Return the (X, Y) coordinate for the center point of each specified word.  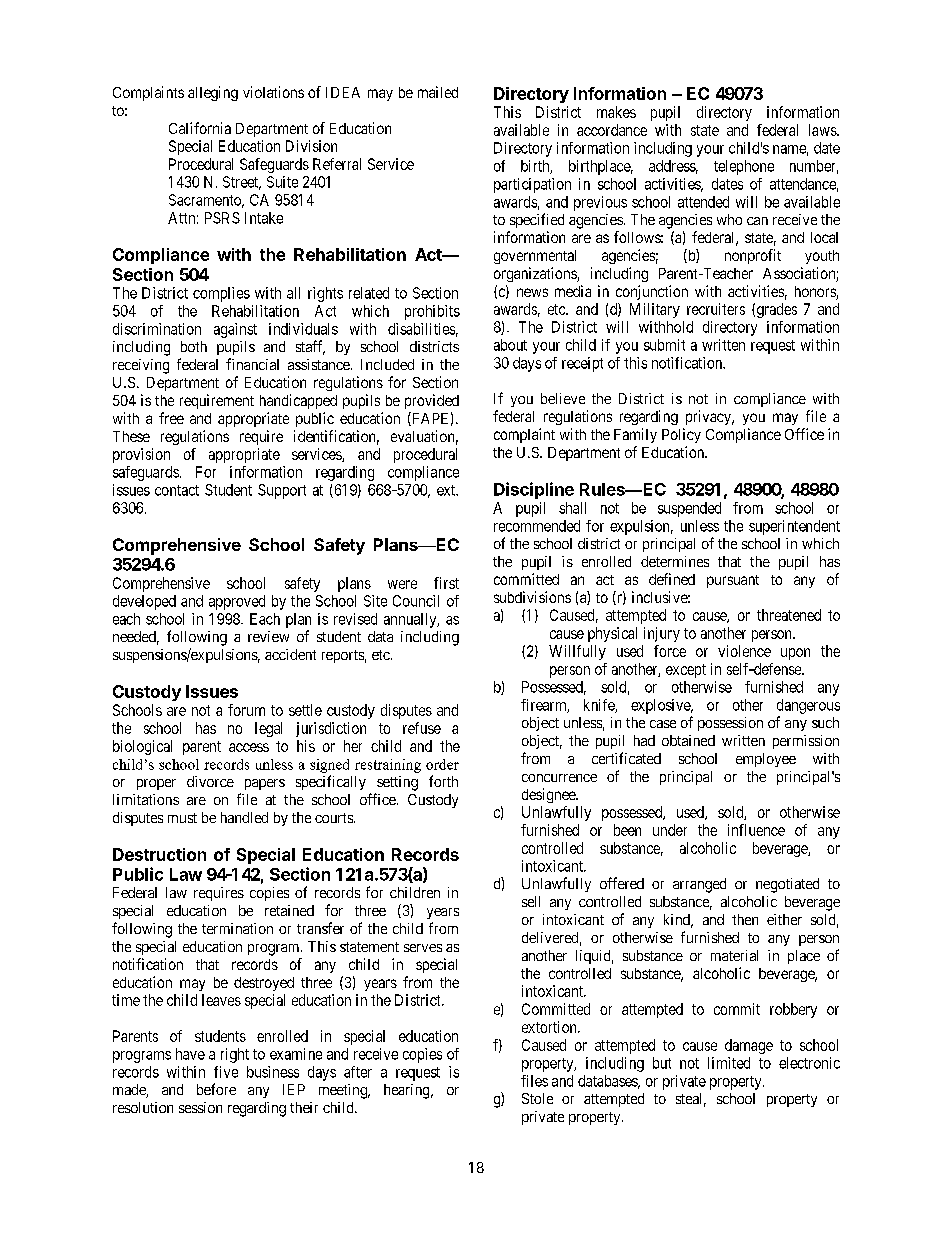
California (200, 128)
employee (766, 760)
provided (432, 401)
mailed (438, 92)
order (442, 764)
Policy (681, 435)
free (171, 418)
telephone (744, 167)
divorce (210, 781)
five (226, 1072)
